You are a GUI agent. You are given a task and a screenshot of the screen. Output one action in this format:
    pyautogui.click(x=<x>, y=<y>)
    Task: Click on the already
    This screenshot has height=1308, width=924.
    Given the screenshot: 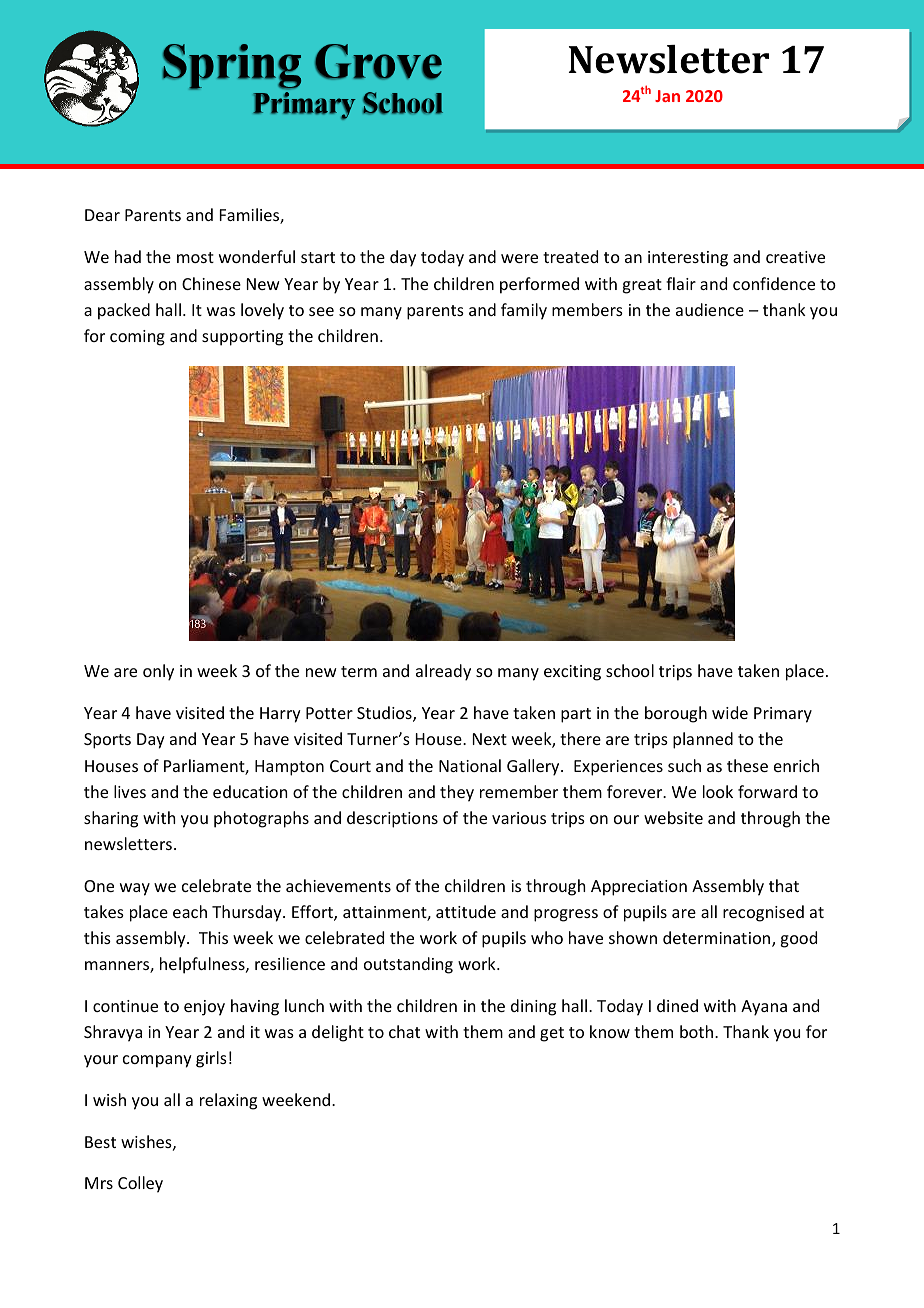 What is the action you would take?
    pyautogui.click(x=443, y=672)
